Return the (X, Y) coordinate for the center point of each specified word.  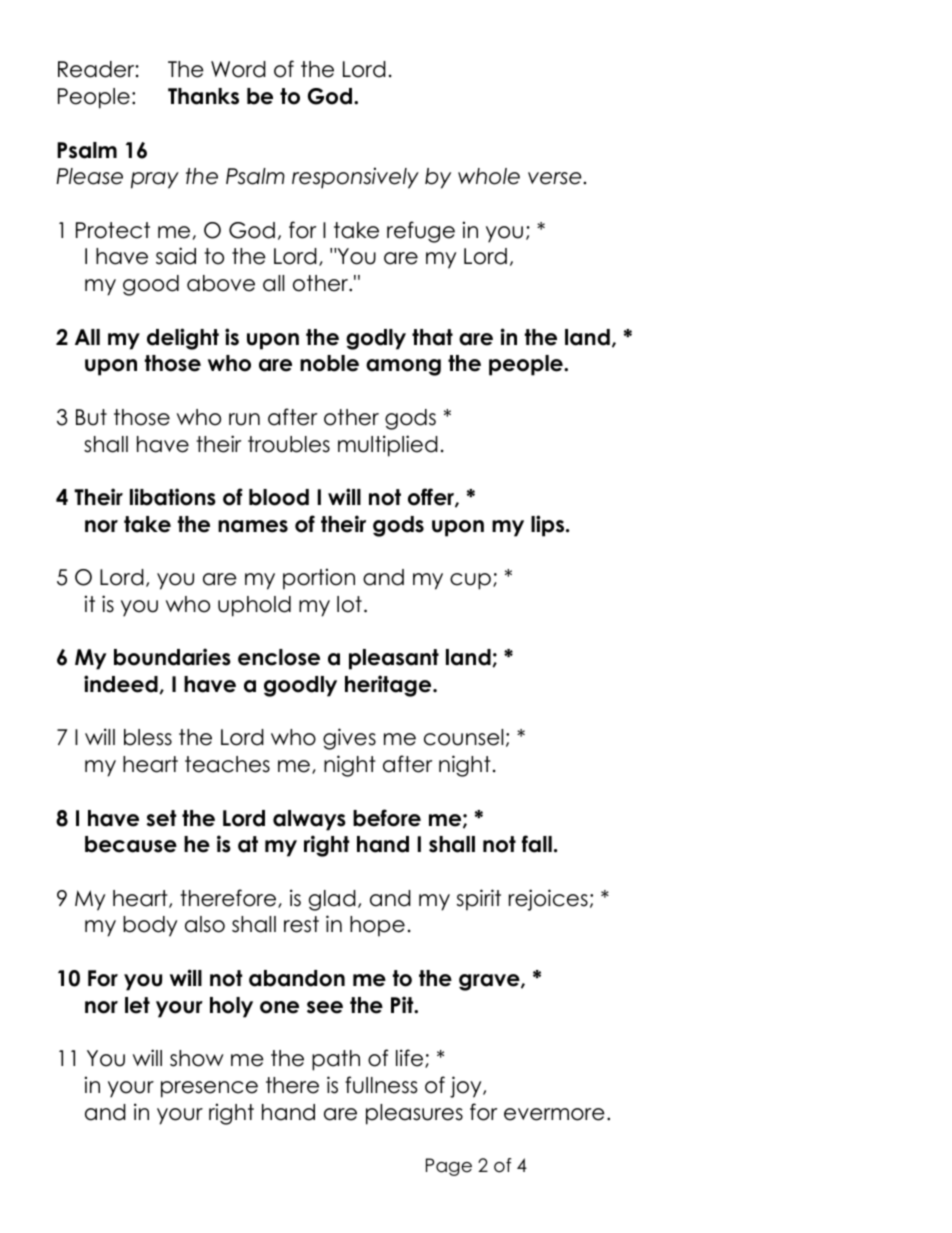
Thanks (203, 96)
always (309, 820)
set (161, 818)
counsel (463, 737)
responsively (355, 178)
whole (489, 176)
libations (173, 497)
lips (549, 526)
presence (209, 1089)
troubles (289, 444)
